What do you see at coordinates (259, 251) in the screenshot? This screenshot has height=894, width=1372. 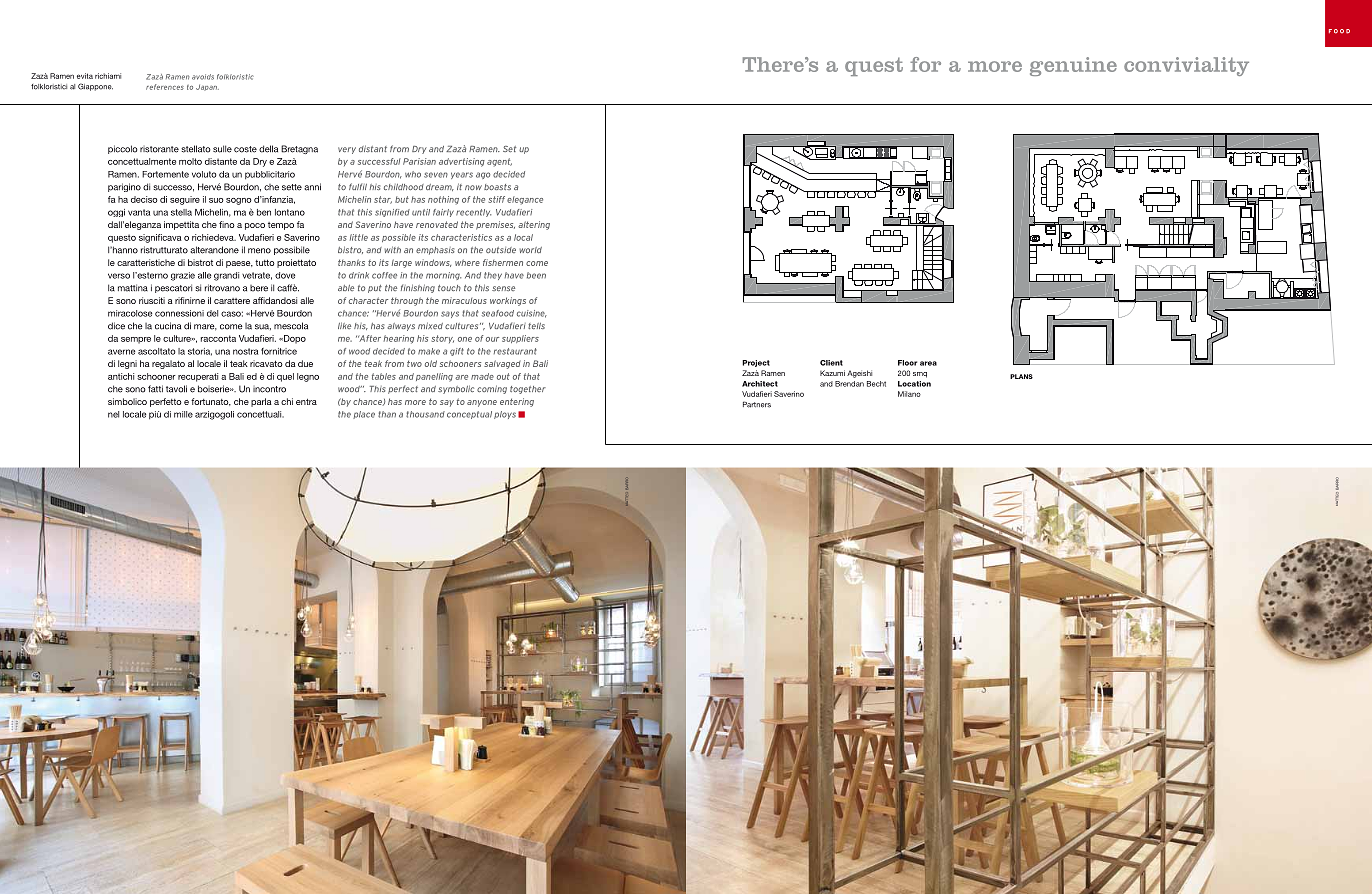 I see `meno` at bounding box center [259, 251].
